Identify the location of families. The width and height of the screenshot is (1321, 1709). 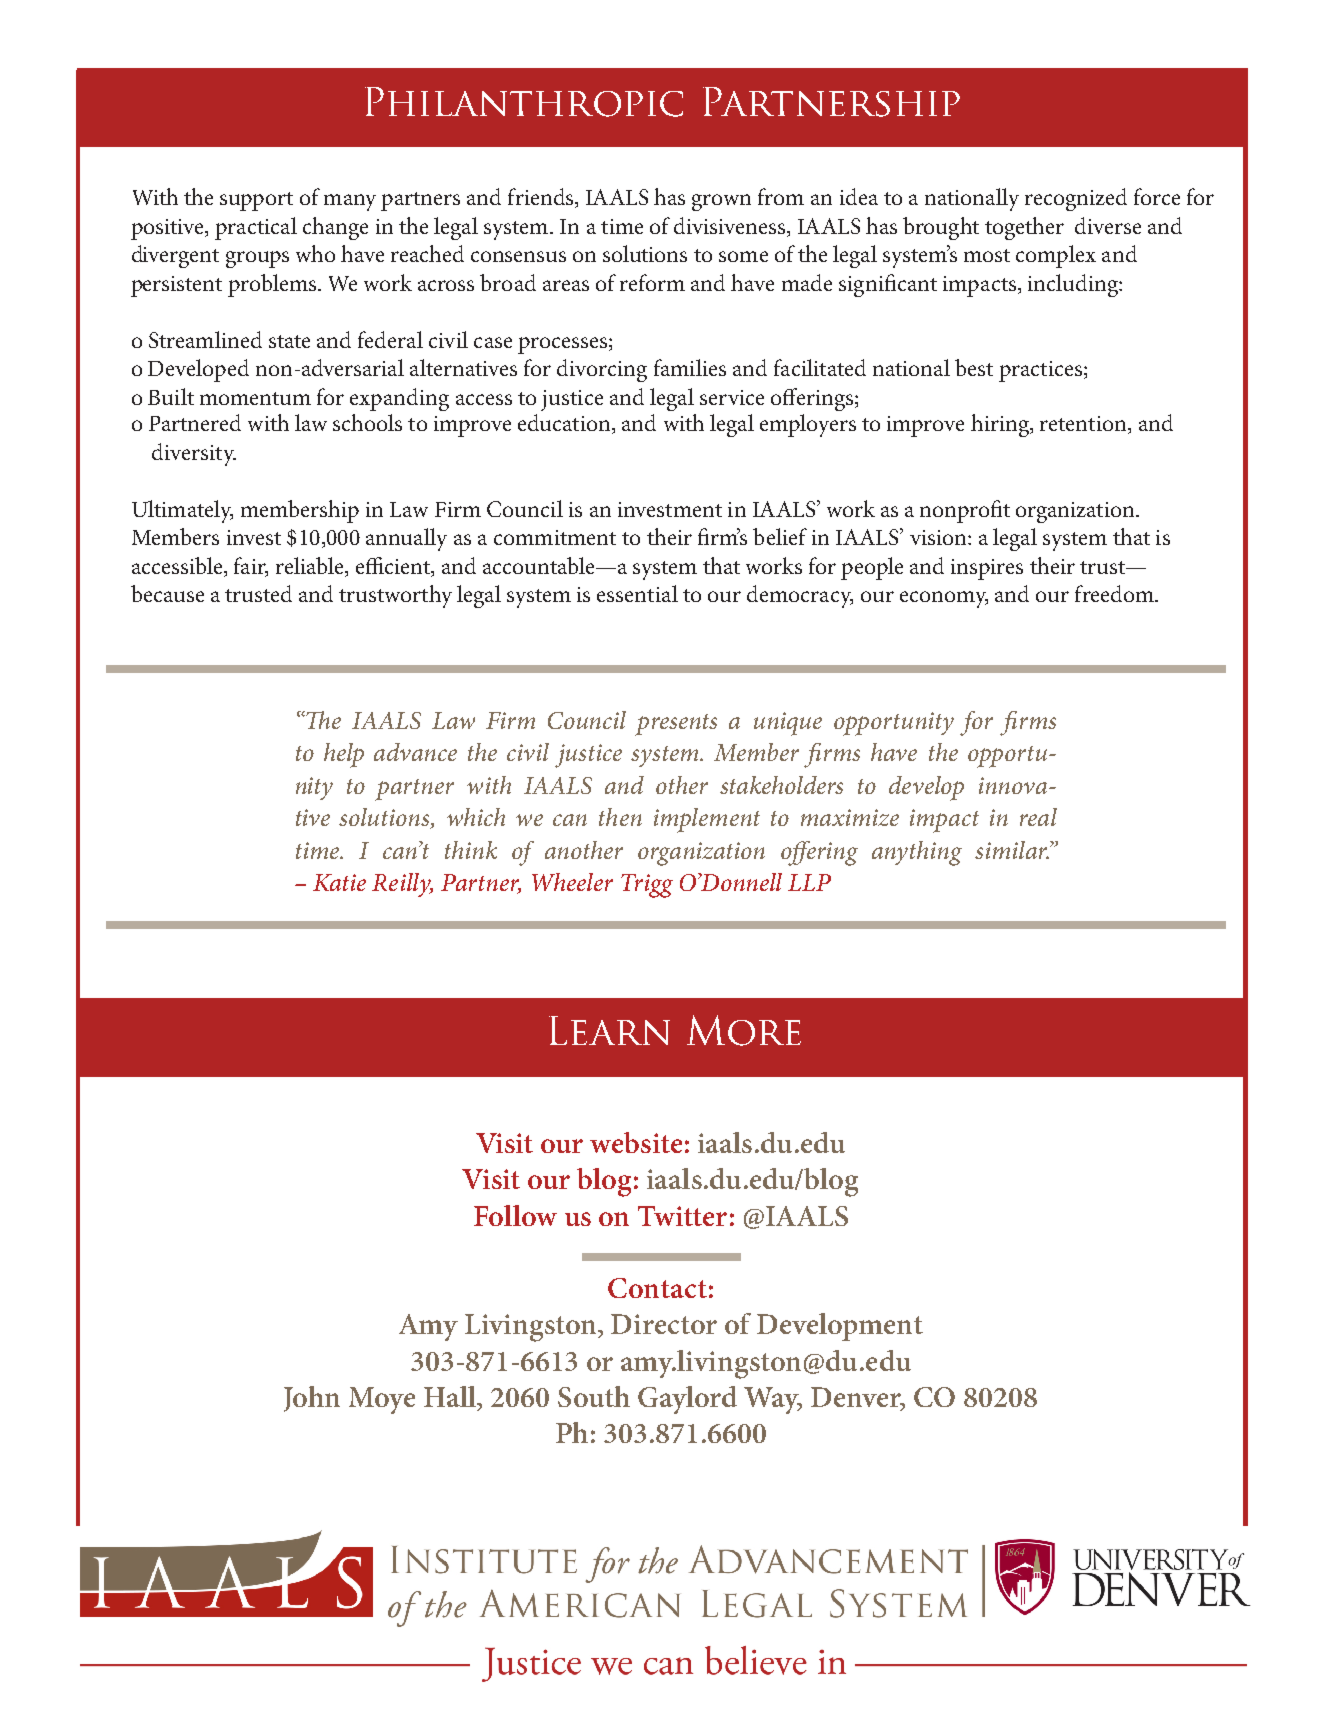
(690, 367).
